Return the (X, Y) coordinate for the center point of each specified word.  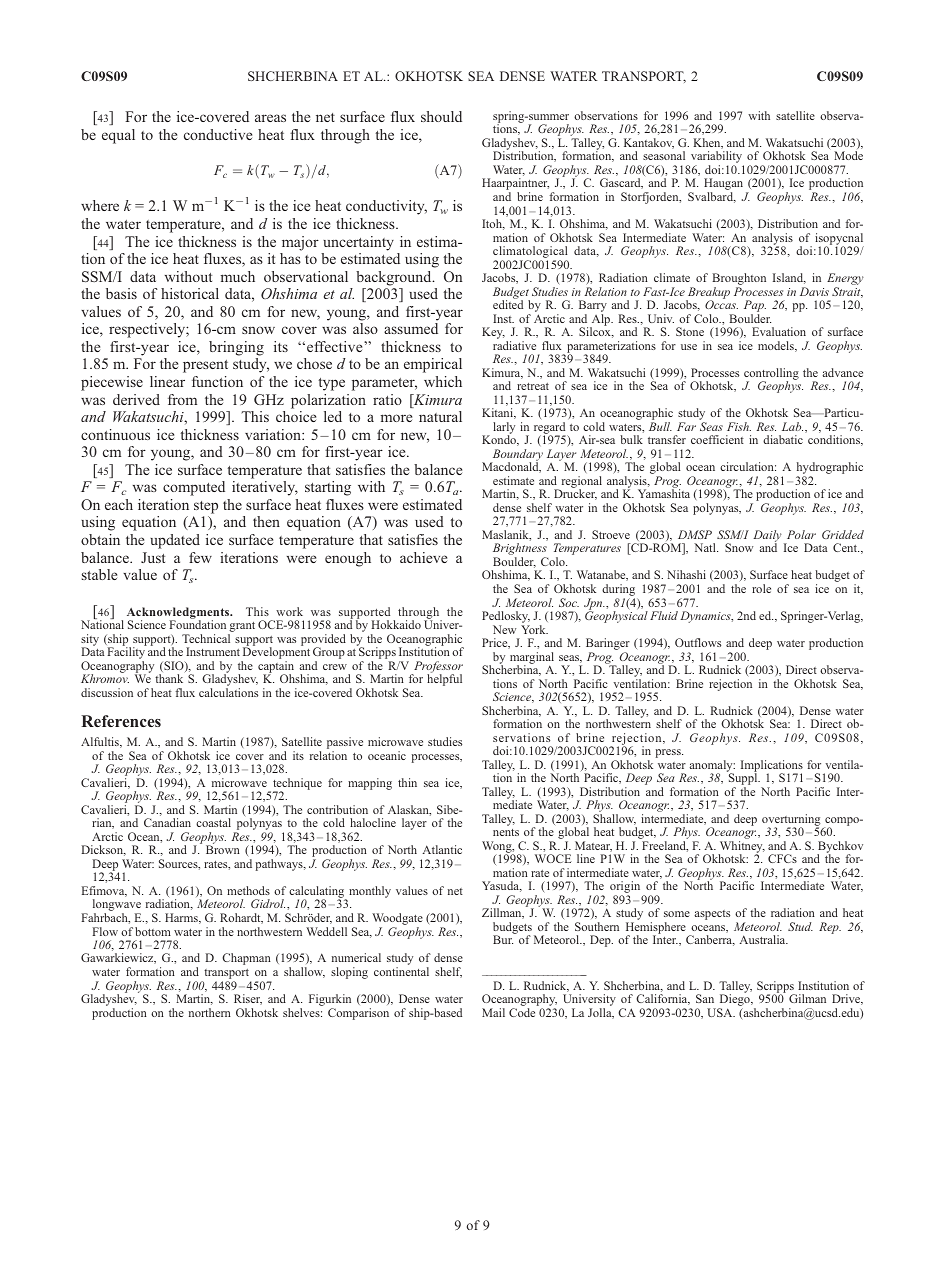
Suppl (743, 779)
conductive (218, 134)
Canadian (167, 822)
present (205, 366)
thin (407, 782)
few (200, 557)
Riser (248, 999)
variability (716, 158)
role (761, 588)
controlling (771, 375)
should (441, 116)
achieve (423, 557)
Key (493, 333)
